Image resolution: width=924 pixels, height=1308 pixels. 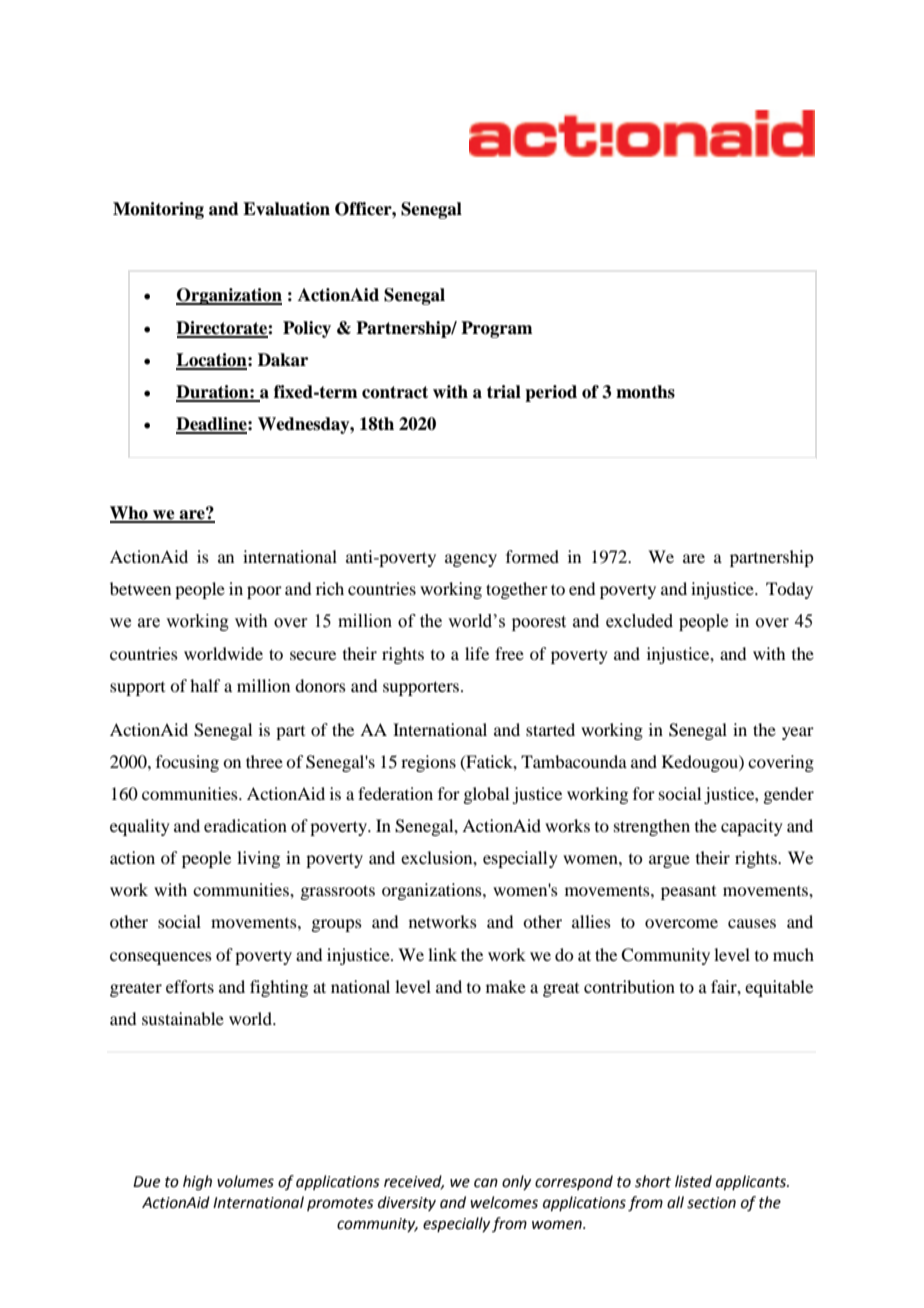 I want to click on year, so click(x=798, y=733).
